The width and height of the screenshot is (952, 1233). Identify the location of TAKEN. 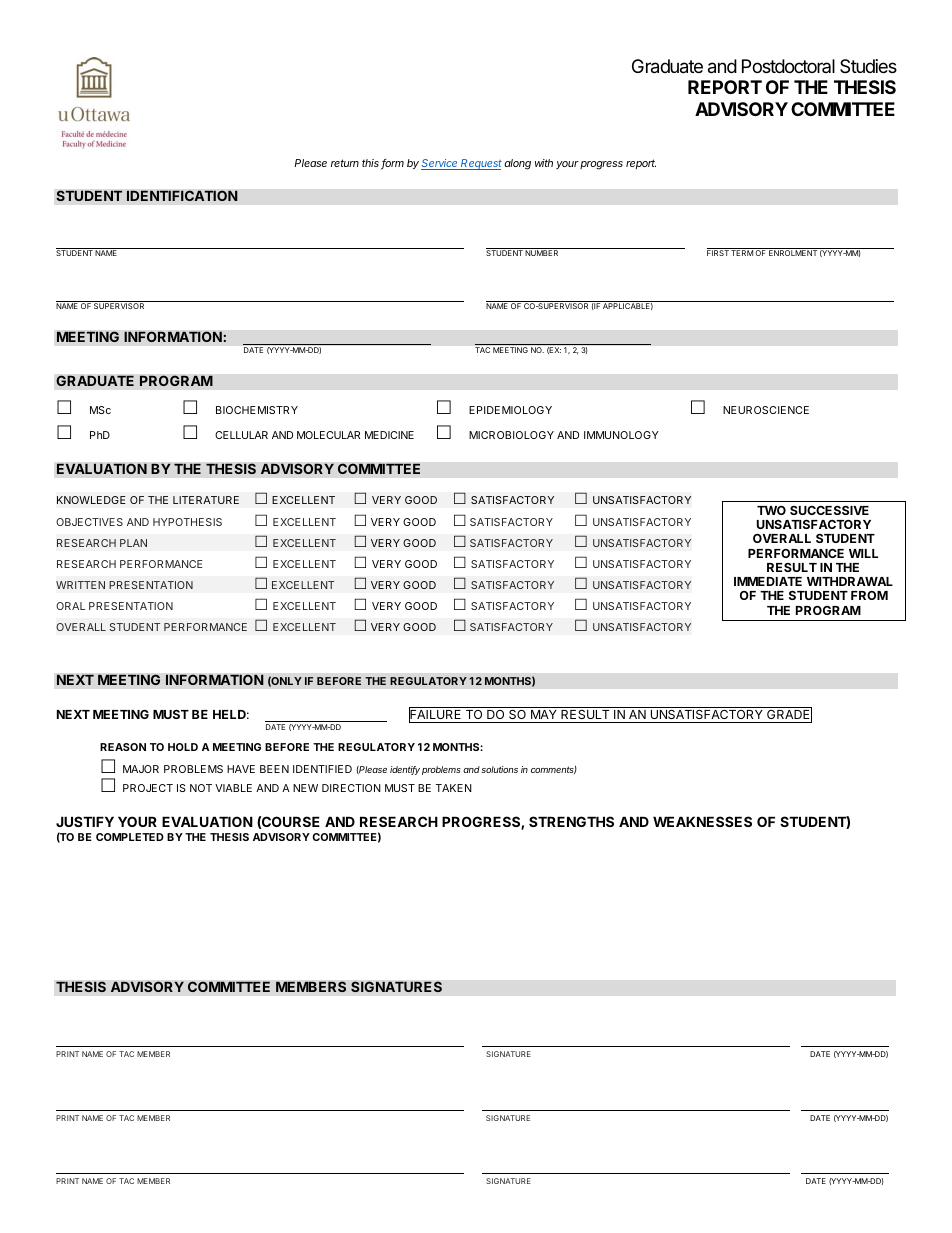
(453, 788).
